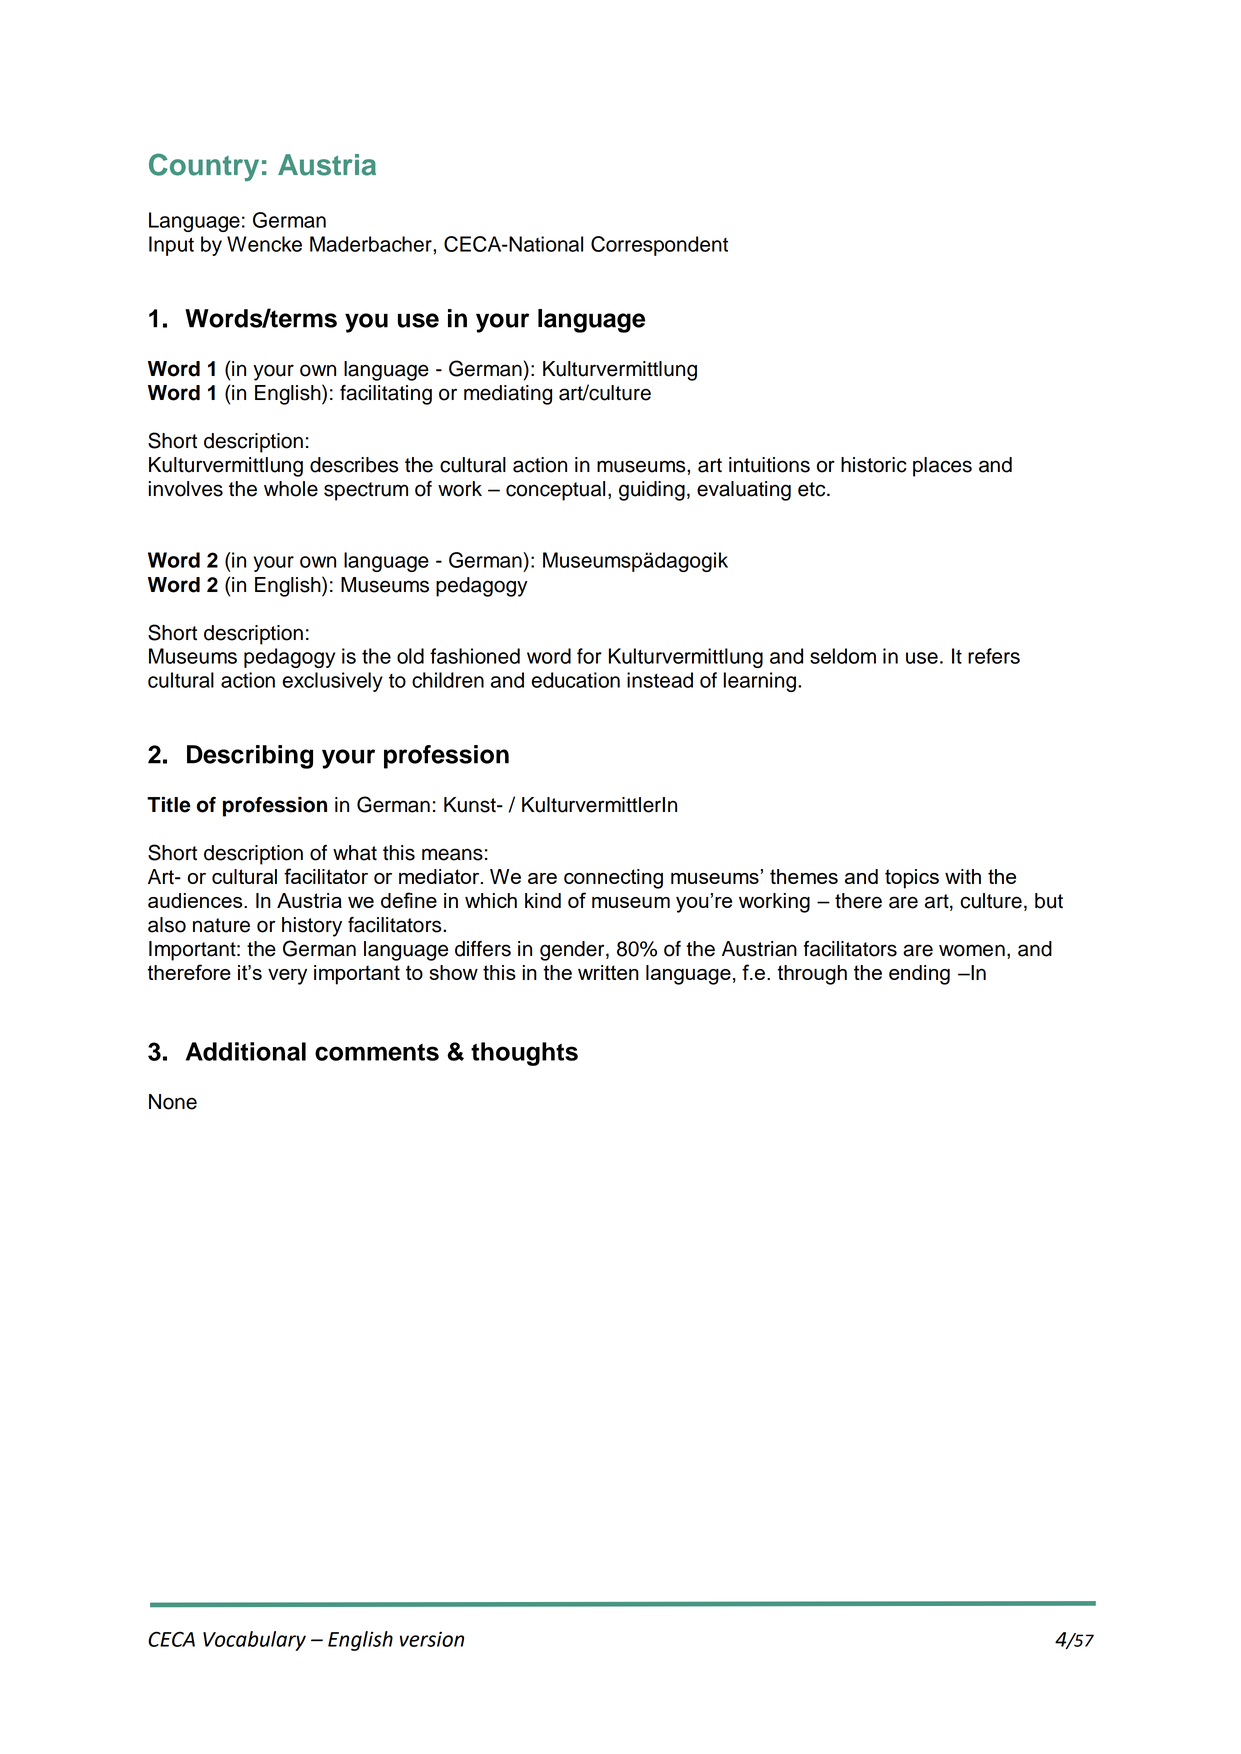  I want to click on guiding, so click(652, 491).
